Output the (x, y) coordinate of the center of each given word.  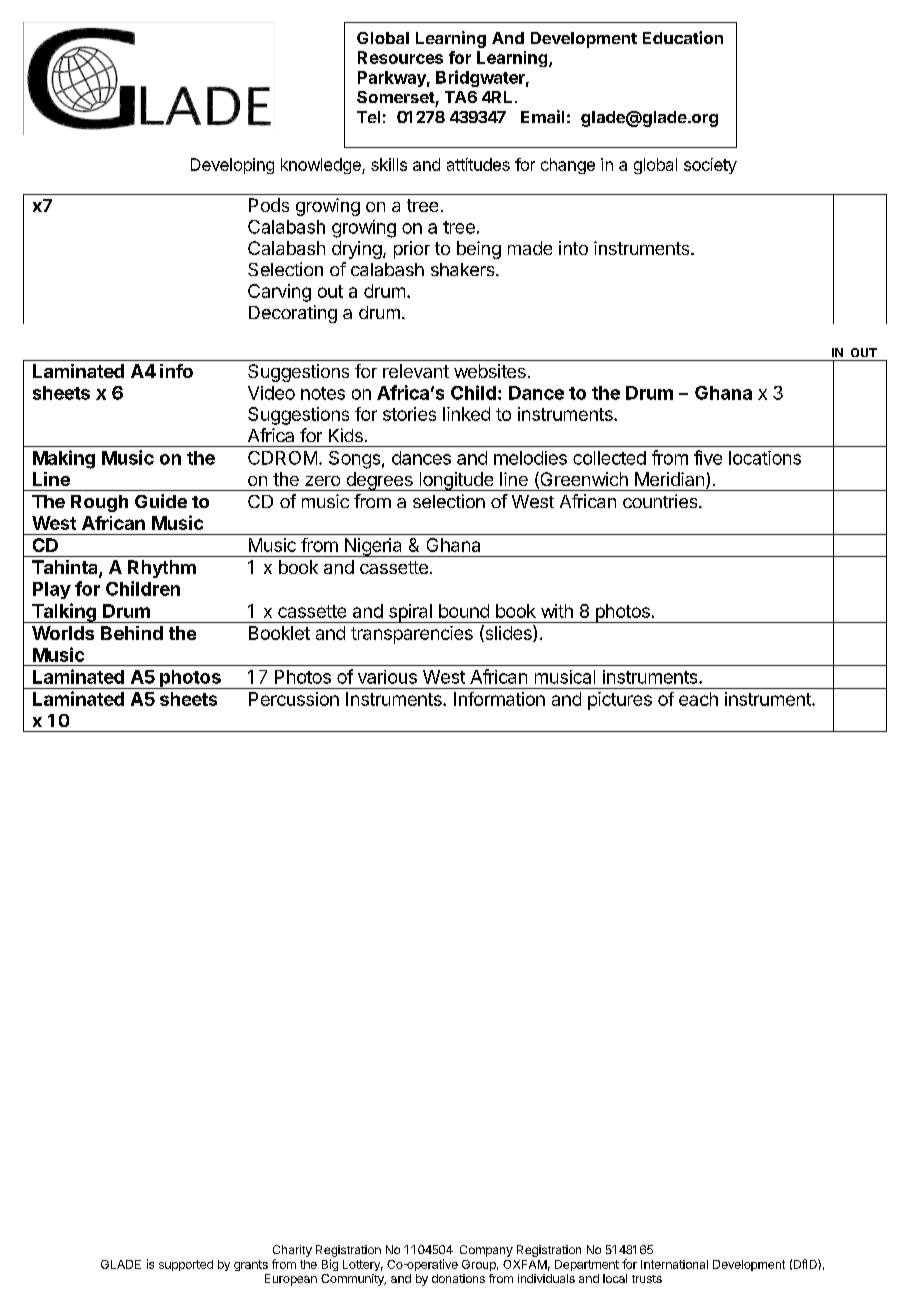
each (698, 699)
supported (186, 1265)
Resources (400, 57)
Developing (232, 166)
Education (683, 37)
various (387, 677)
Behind (132, 633)
